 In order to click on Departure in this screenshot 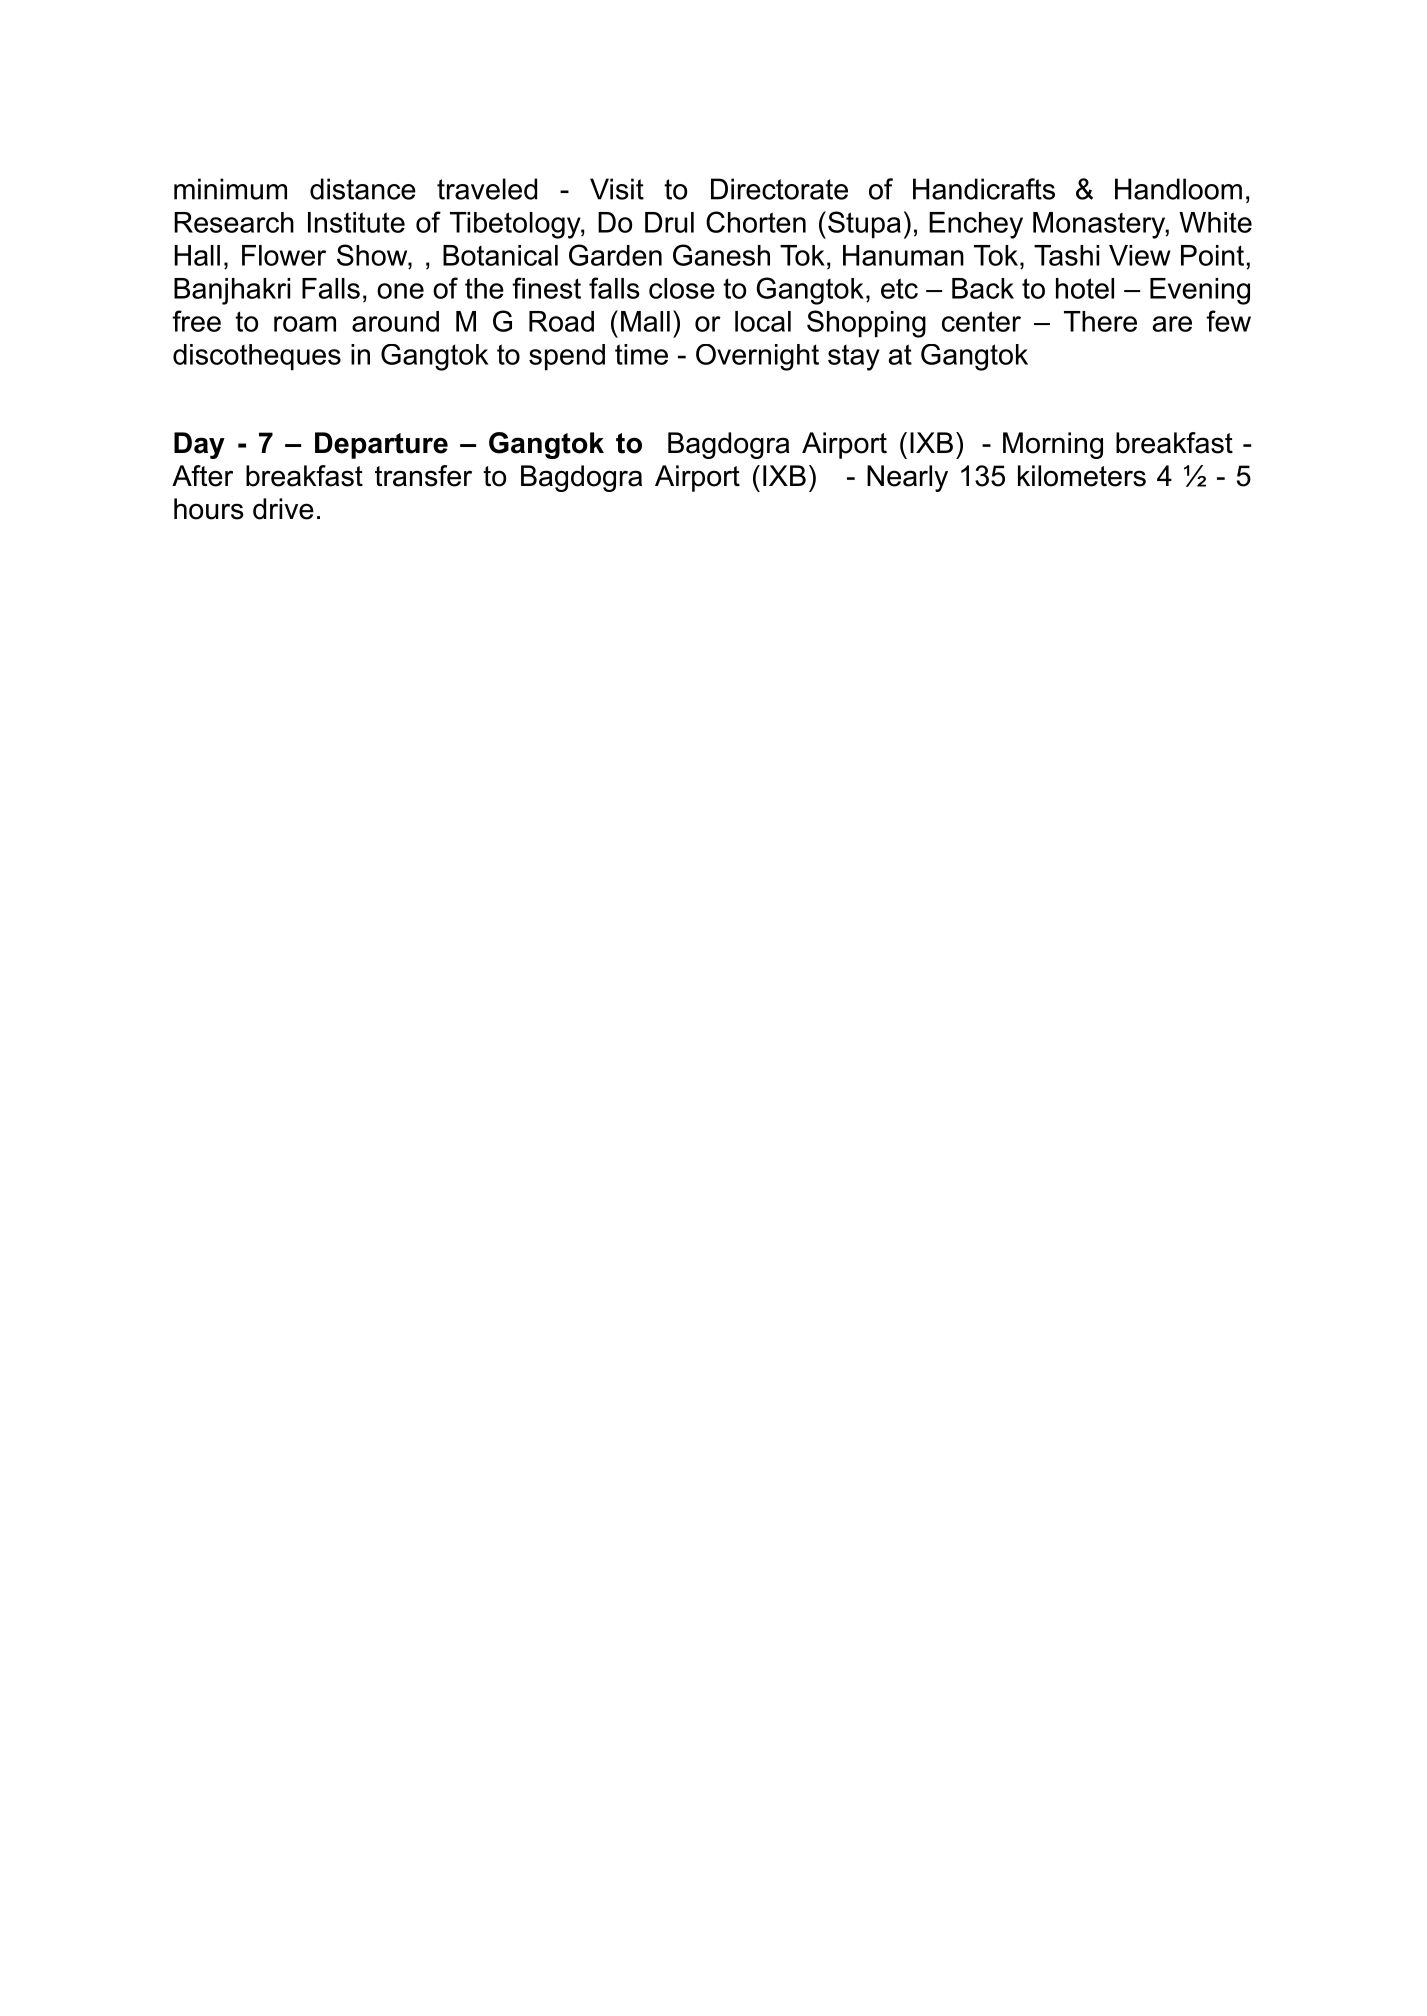, I will do `click(381, 445)`.
